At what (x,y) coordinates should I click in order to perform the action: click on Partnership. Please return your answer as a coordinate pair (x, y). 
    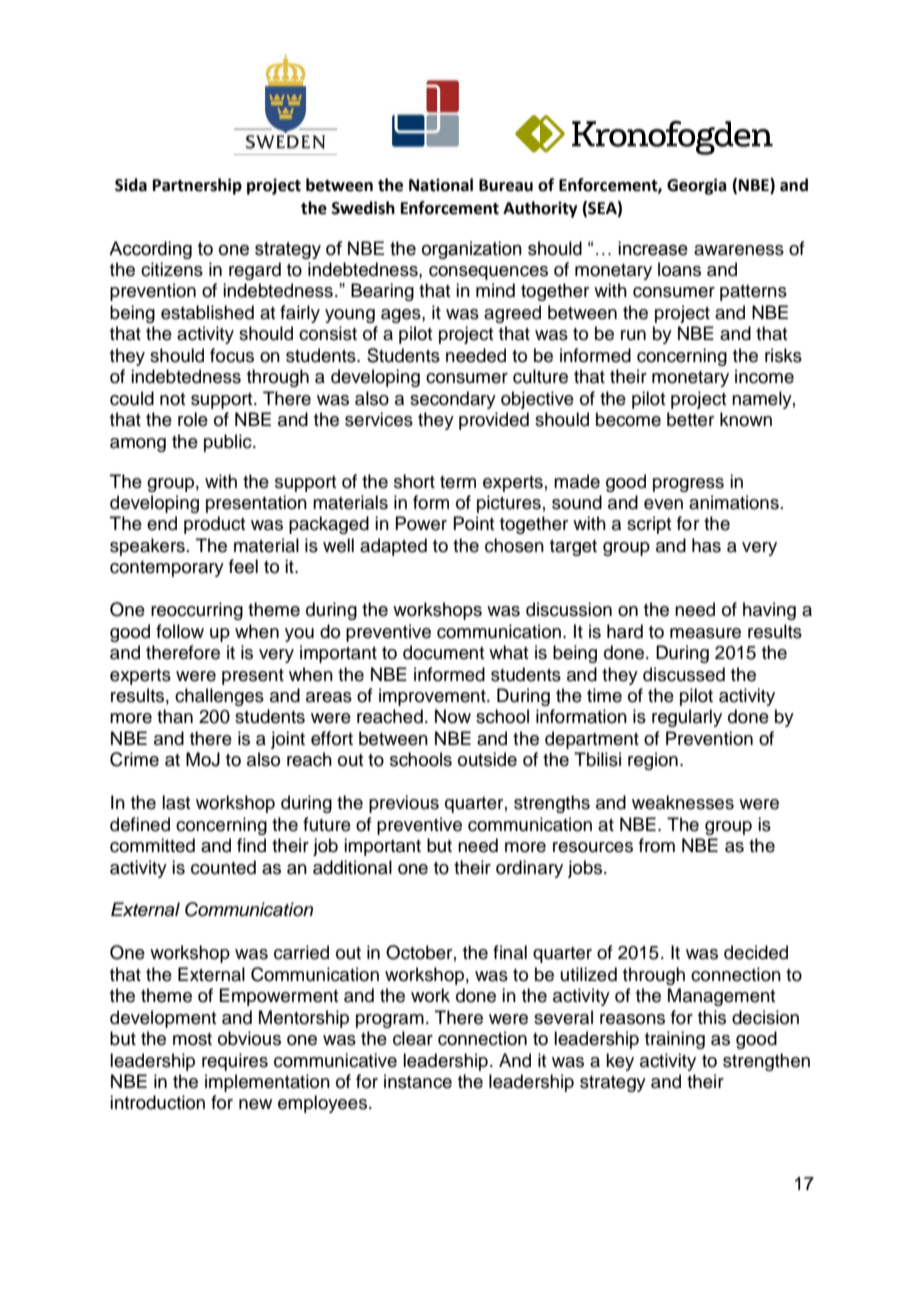
    Looking at the image, I should click on (197, 186).
